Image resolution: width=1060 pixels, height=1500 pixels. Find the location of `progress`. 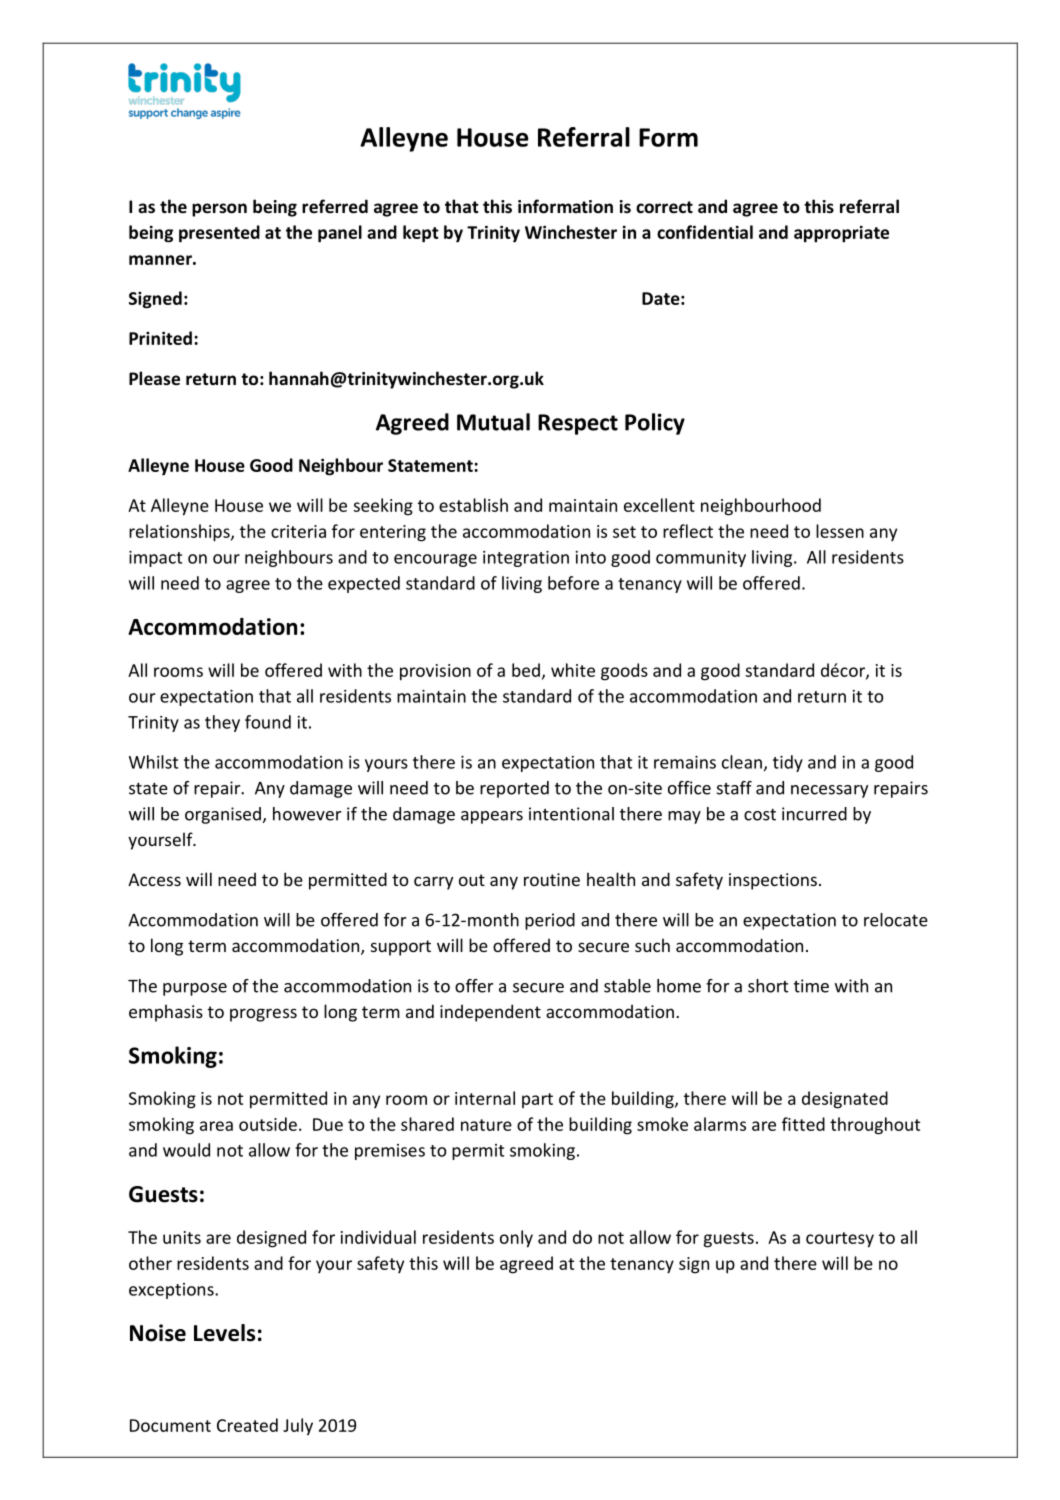

progress is located at coordinates (263, 1015).
